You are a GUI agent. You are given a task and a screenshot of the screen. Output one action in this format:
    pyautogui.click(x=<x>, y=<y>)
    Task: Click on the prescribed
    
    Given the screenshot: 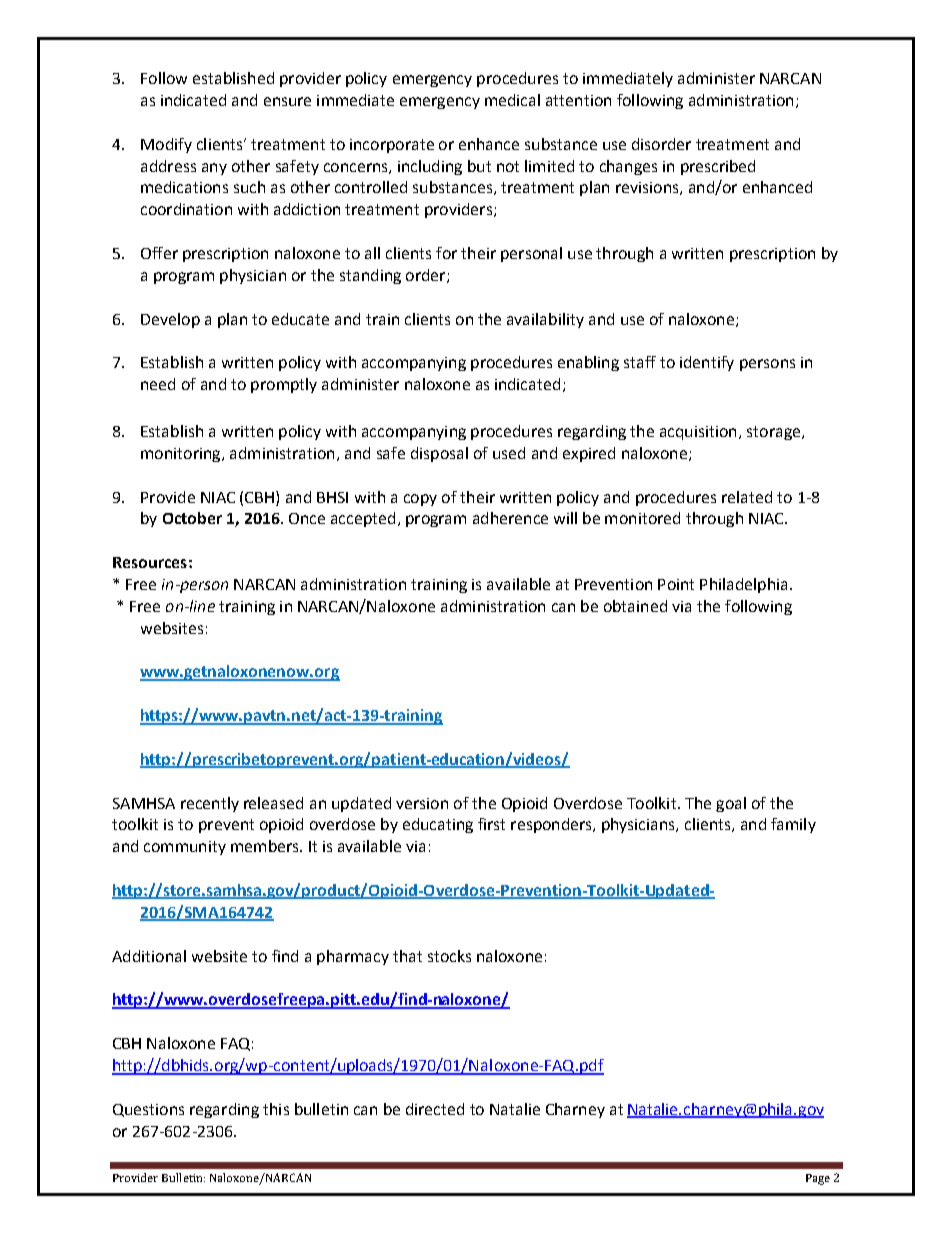 What is the action you would take?
    pyautogui.click(x=718, y=167)
